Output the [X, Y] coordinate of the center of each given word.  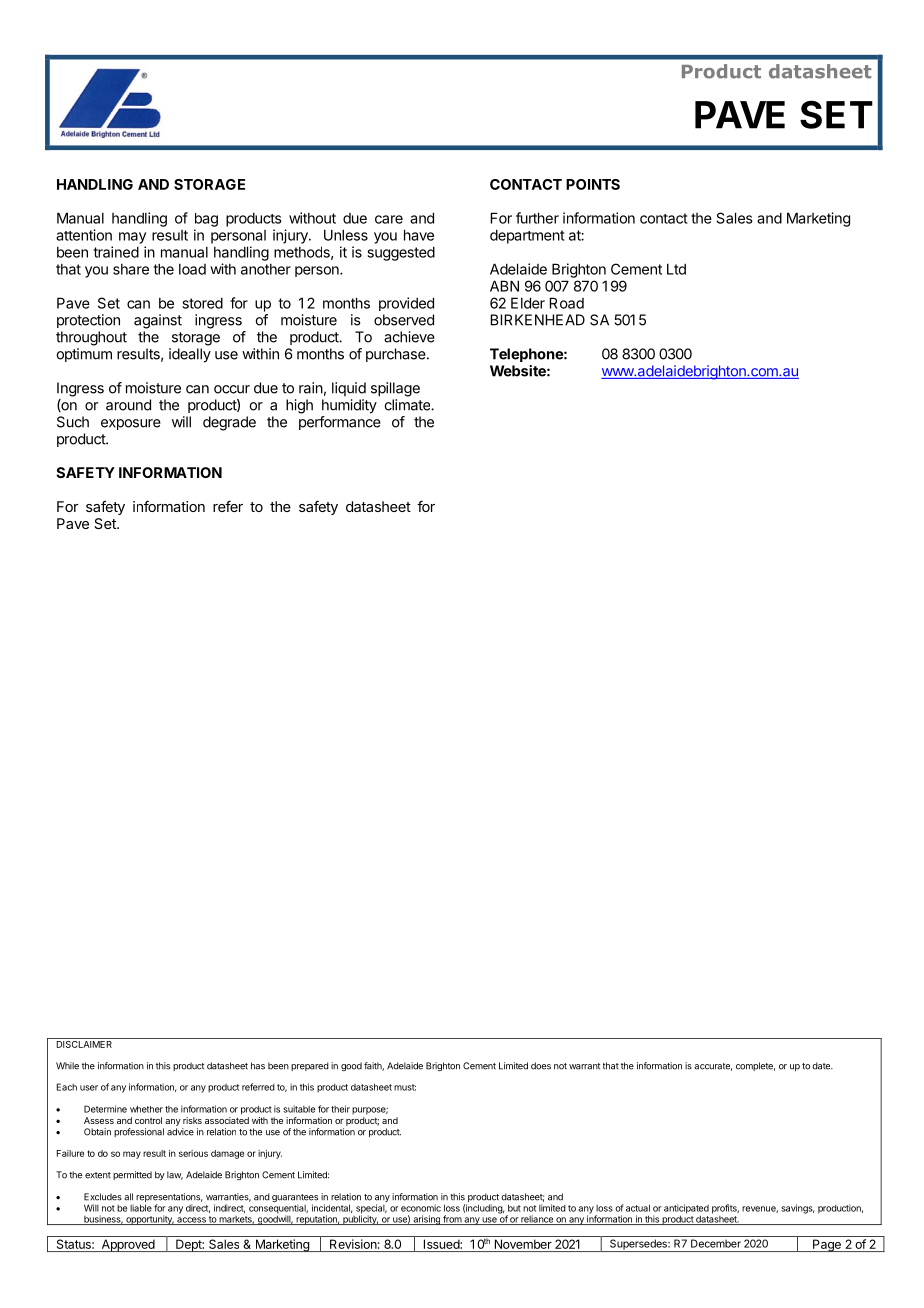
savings [797, 1209]
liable [141, 1208]
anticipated [686, 1210]
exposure [131, 424]
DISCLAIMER [84, 1043]
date [822, 1066]
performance [340, 423]
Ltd [676, 269]
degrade [229, 423]
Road [566, 303]
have [419, 235]
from [452, 1220]
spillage [395, 389]
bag [206, 220]
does [541, 1066]
